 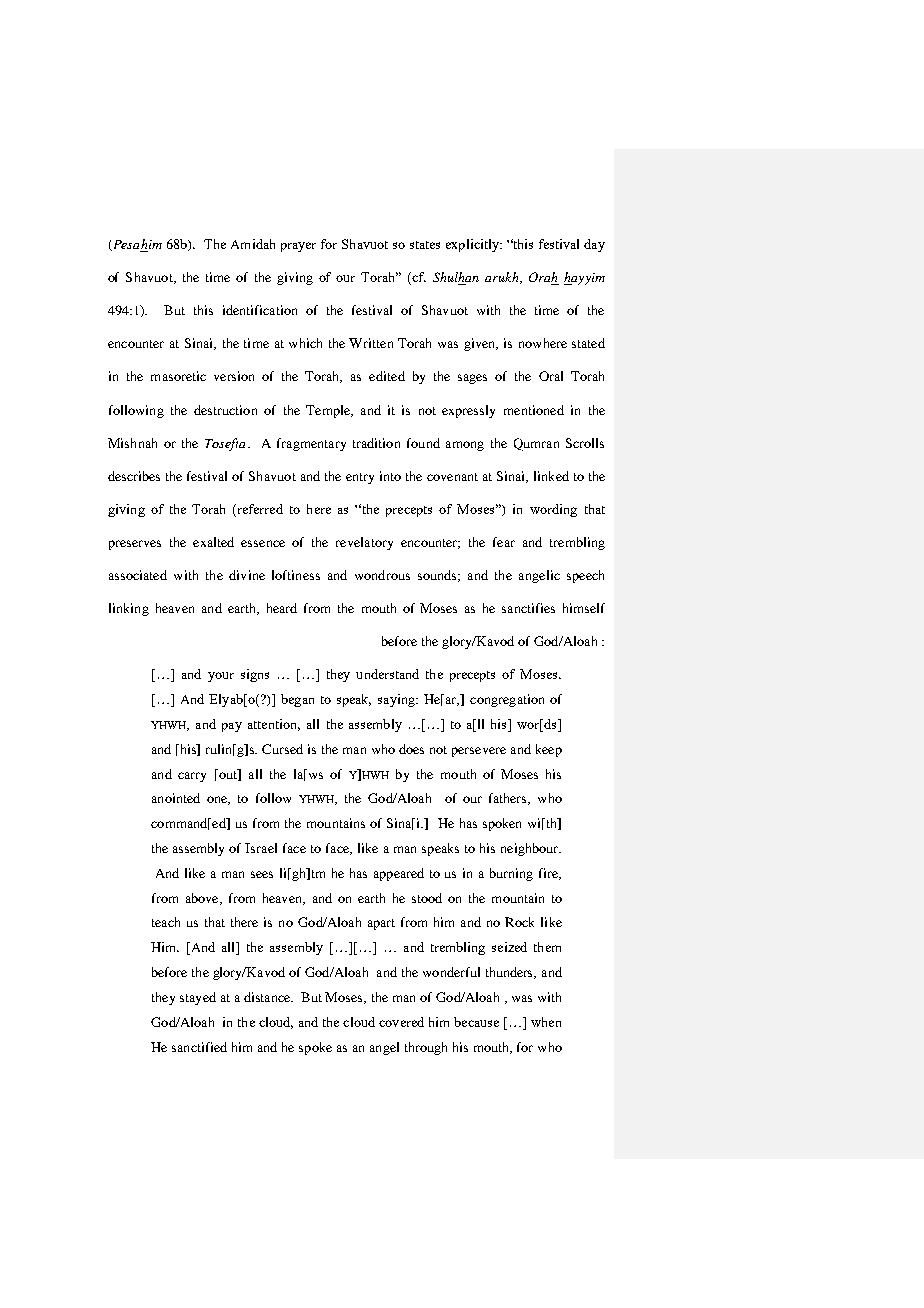 What do you see at coordinates (253, 244) in the screenshot?
I see `Amidah` at bounding box center [253, 244].
